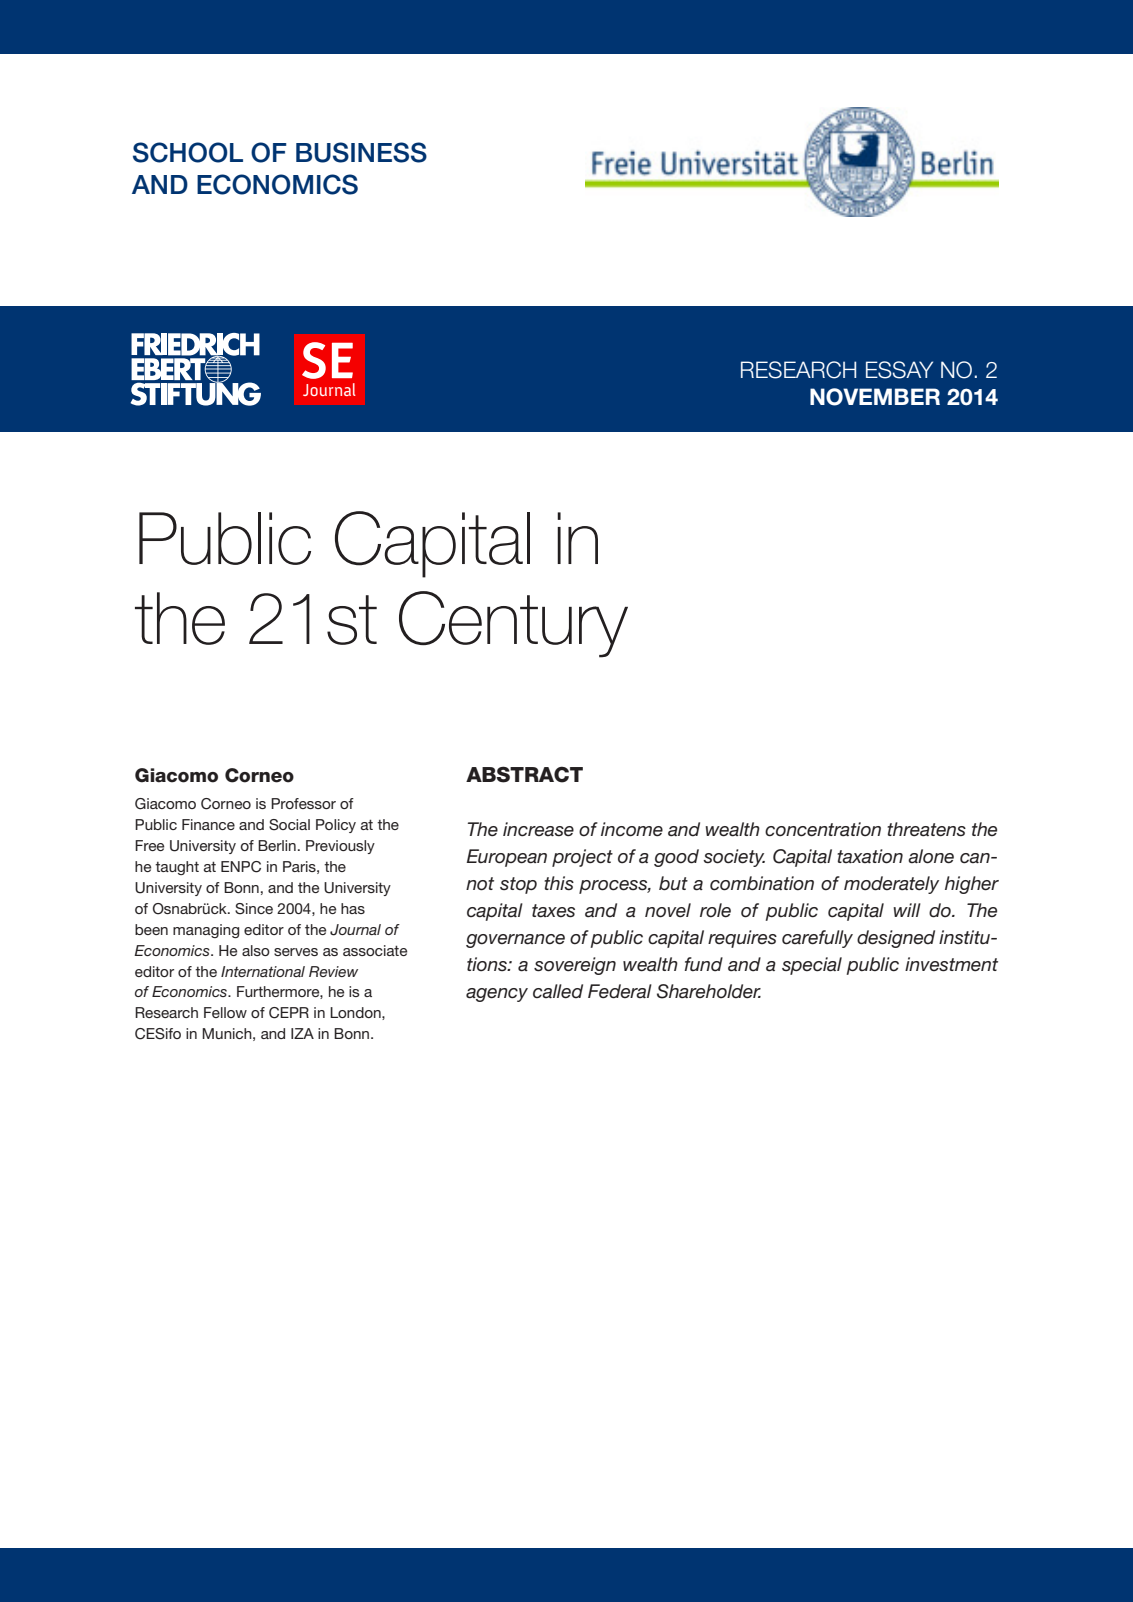 The width and height of the screenshot is (1133, 1602). Describe the element at coordinates (513, 624) in the screenshot. I see `Century` at that location.
